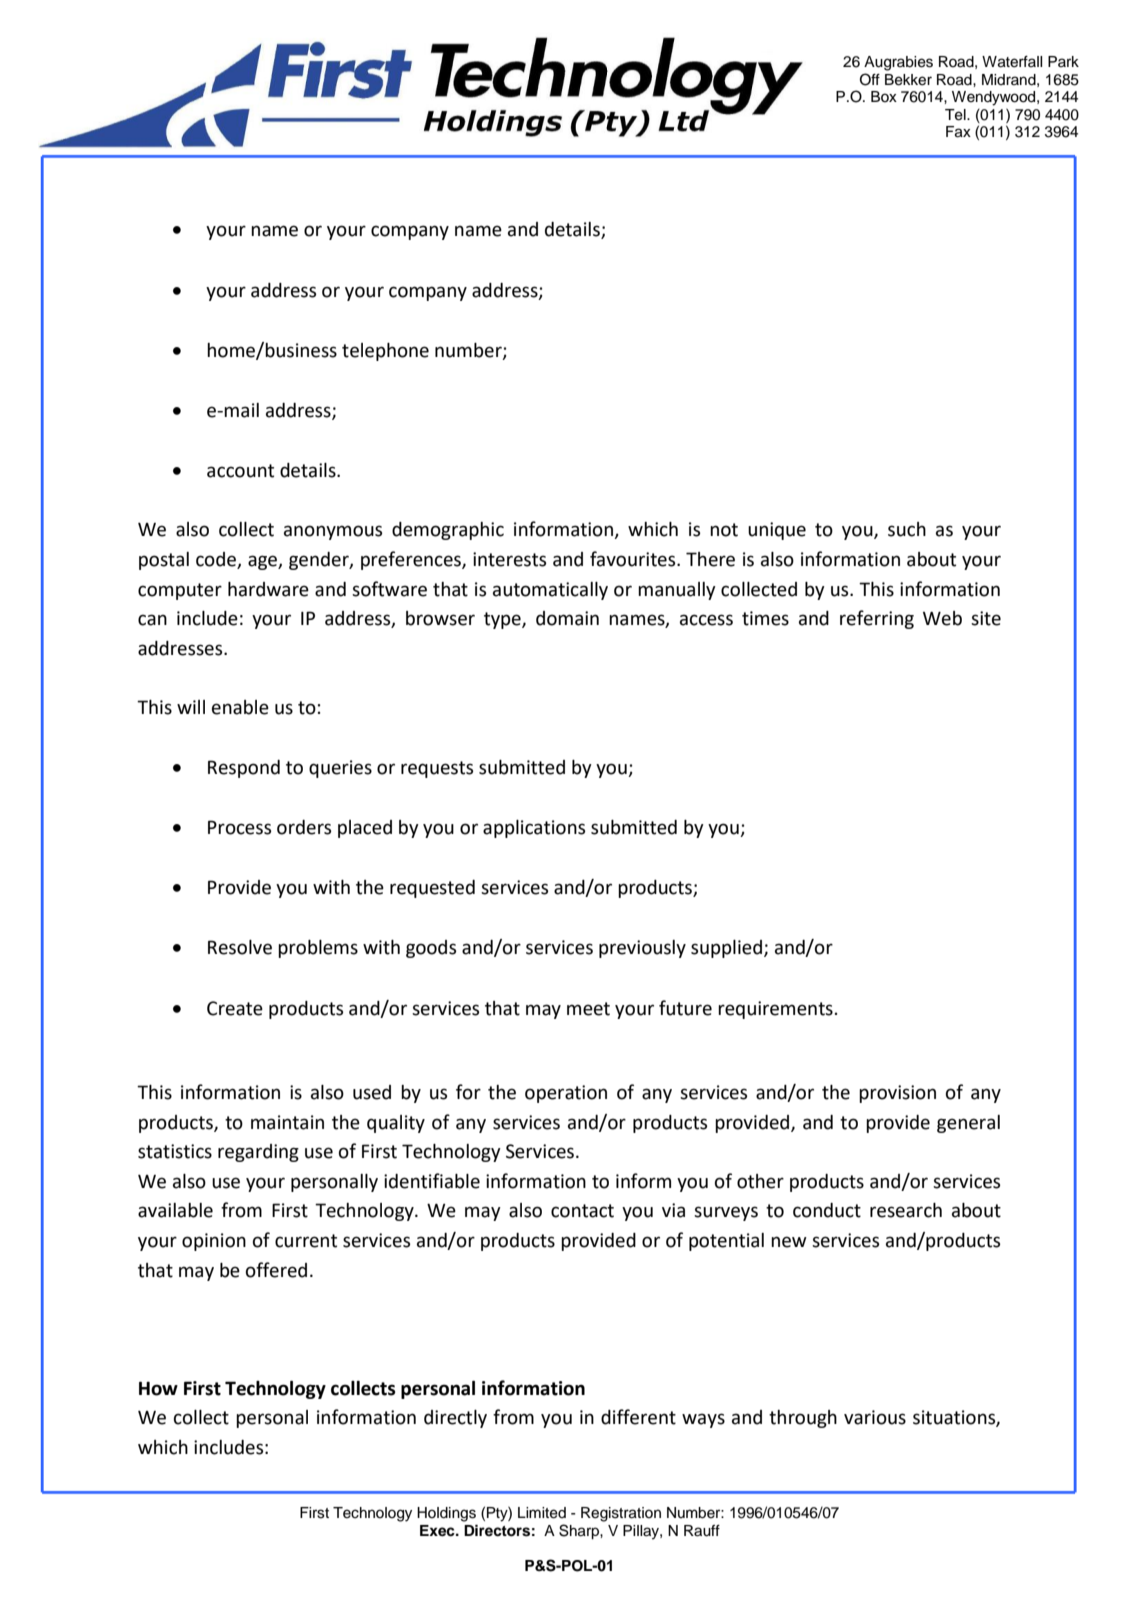 The width and height of the screenshot is (1139, 1610). I want to click on telephone, so click(385, 352).
